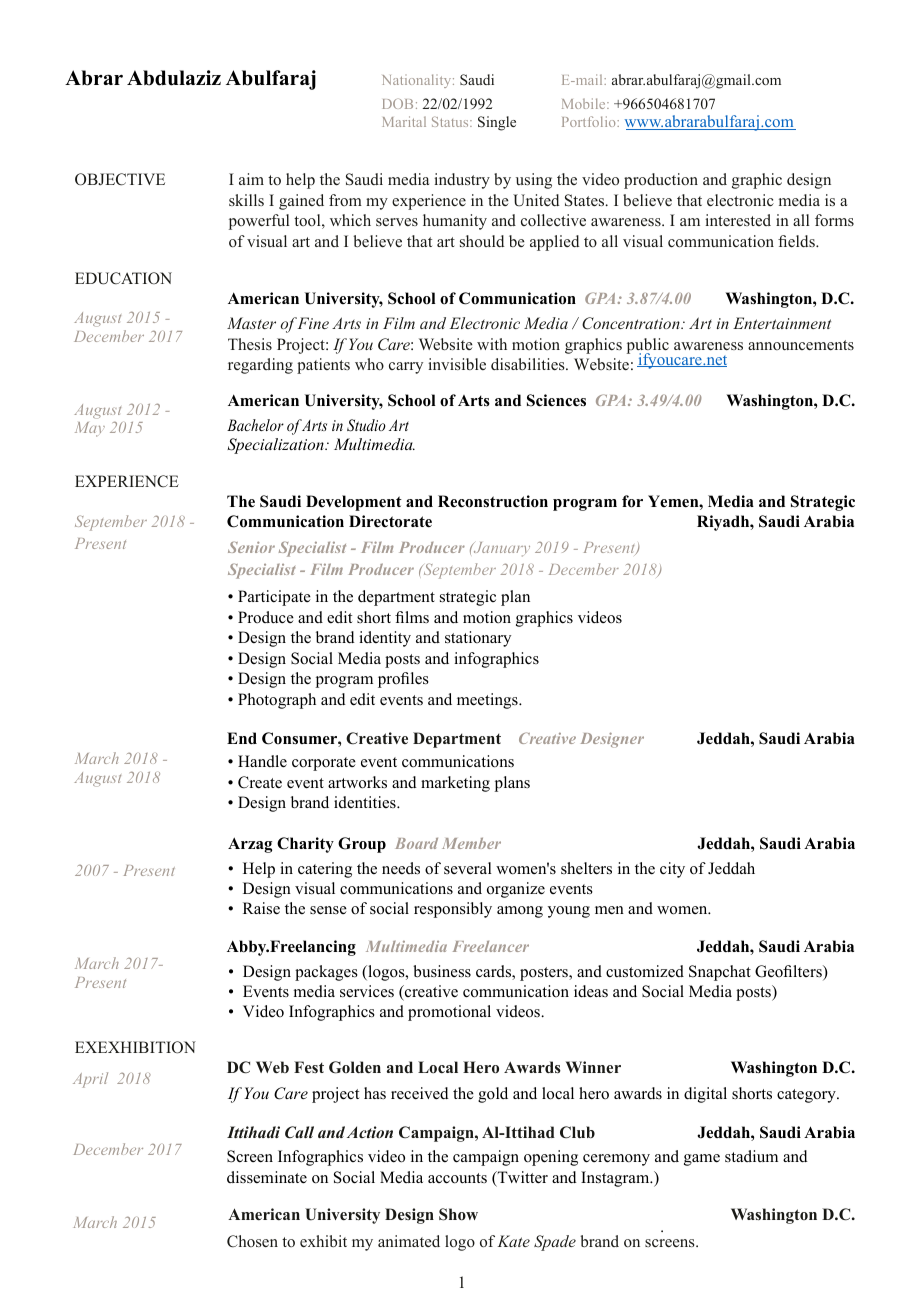 The width and height of the image is (924, 1308). What do you see at coordinates (661, 181) in the image?
I see `production` at bounding box center [661, 181].
